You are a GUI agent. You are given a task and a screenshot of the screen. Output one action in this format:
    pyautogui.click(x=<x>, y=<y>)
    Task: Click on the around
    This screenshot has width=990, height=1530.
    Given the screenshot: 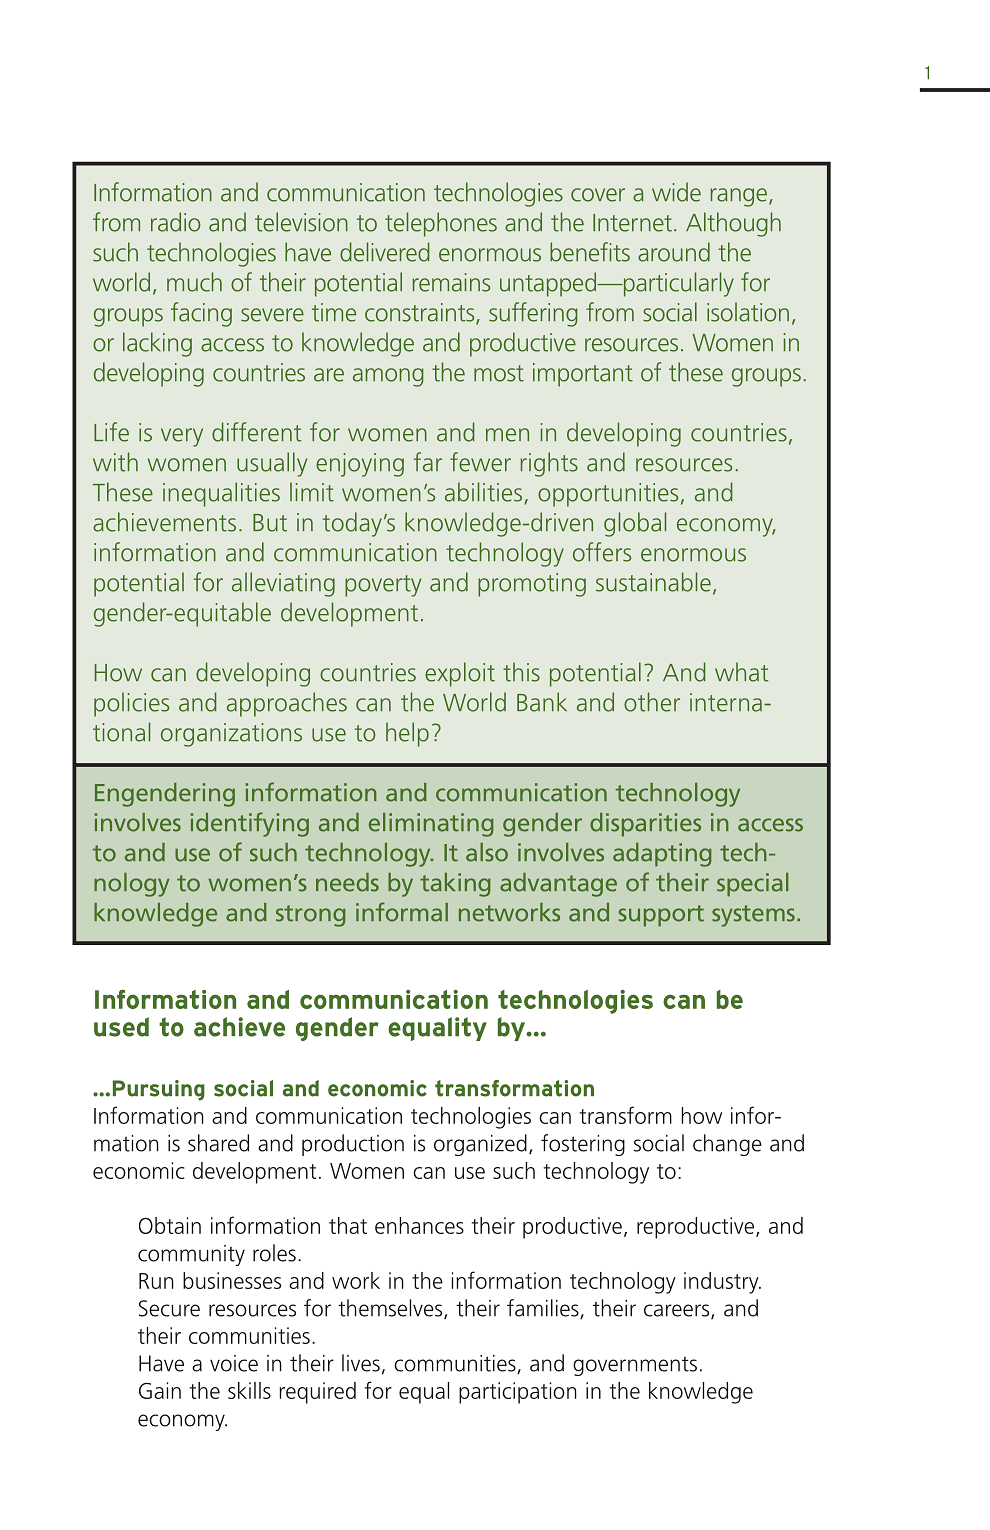 What is the action you would take?
    pyautogui.click(x=674, y=252)
